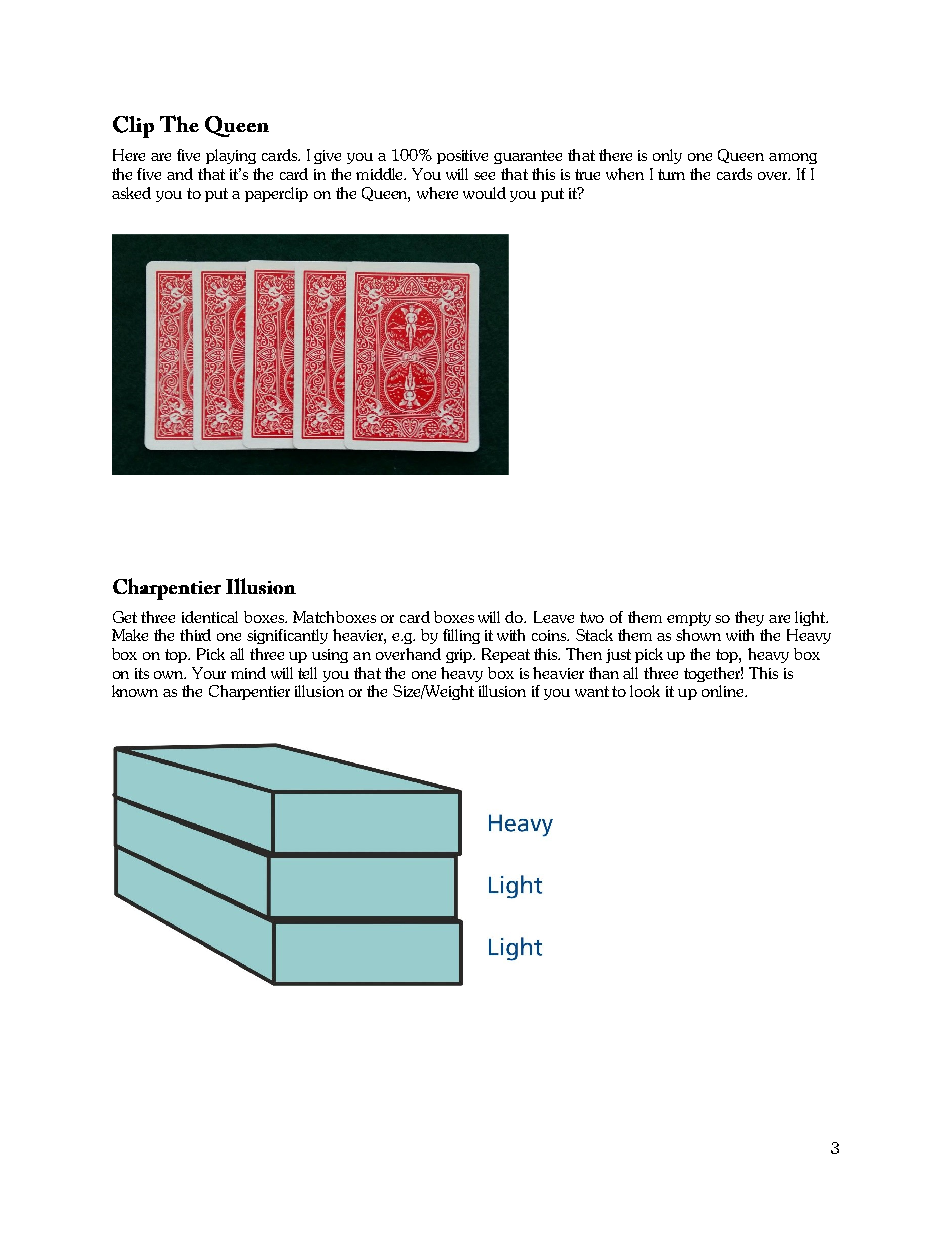 Image resolution: width=952 pixels, height=1233 pixels. I want to click on filling, so click(461, 636).
